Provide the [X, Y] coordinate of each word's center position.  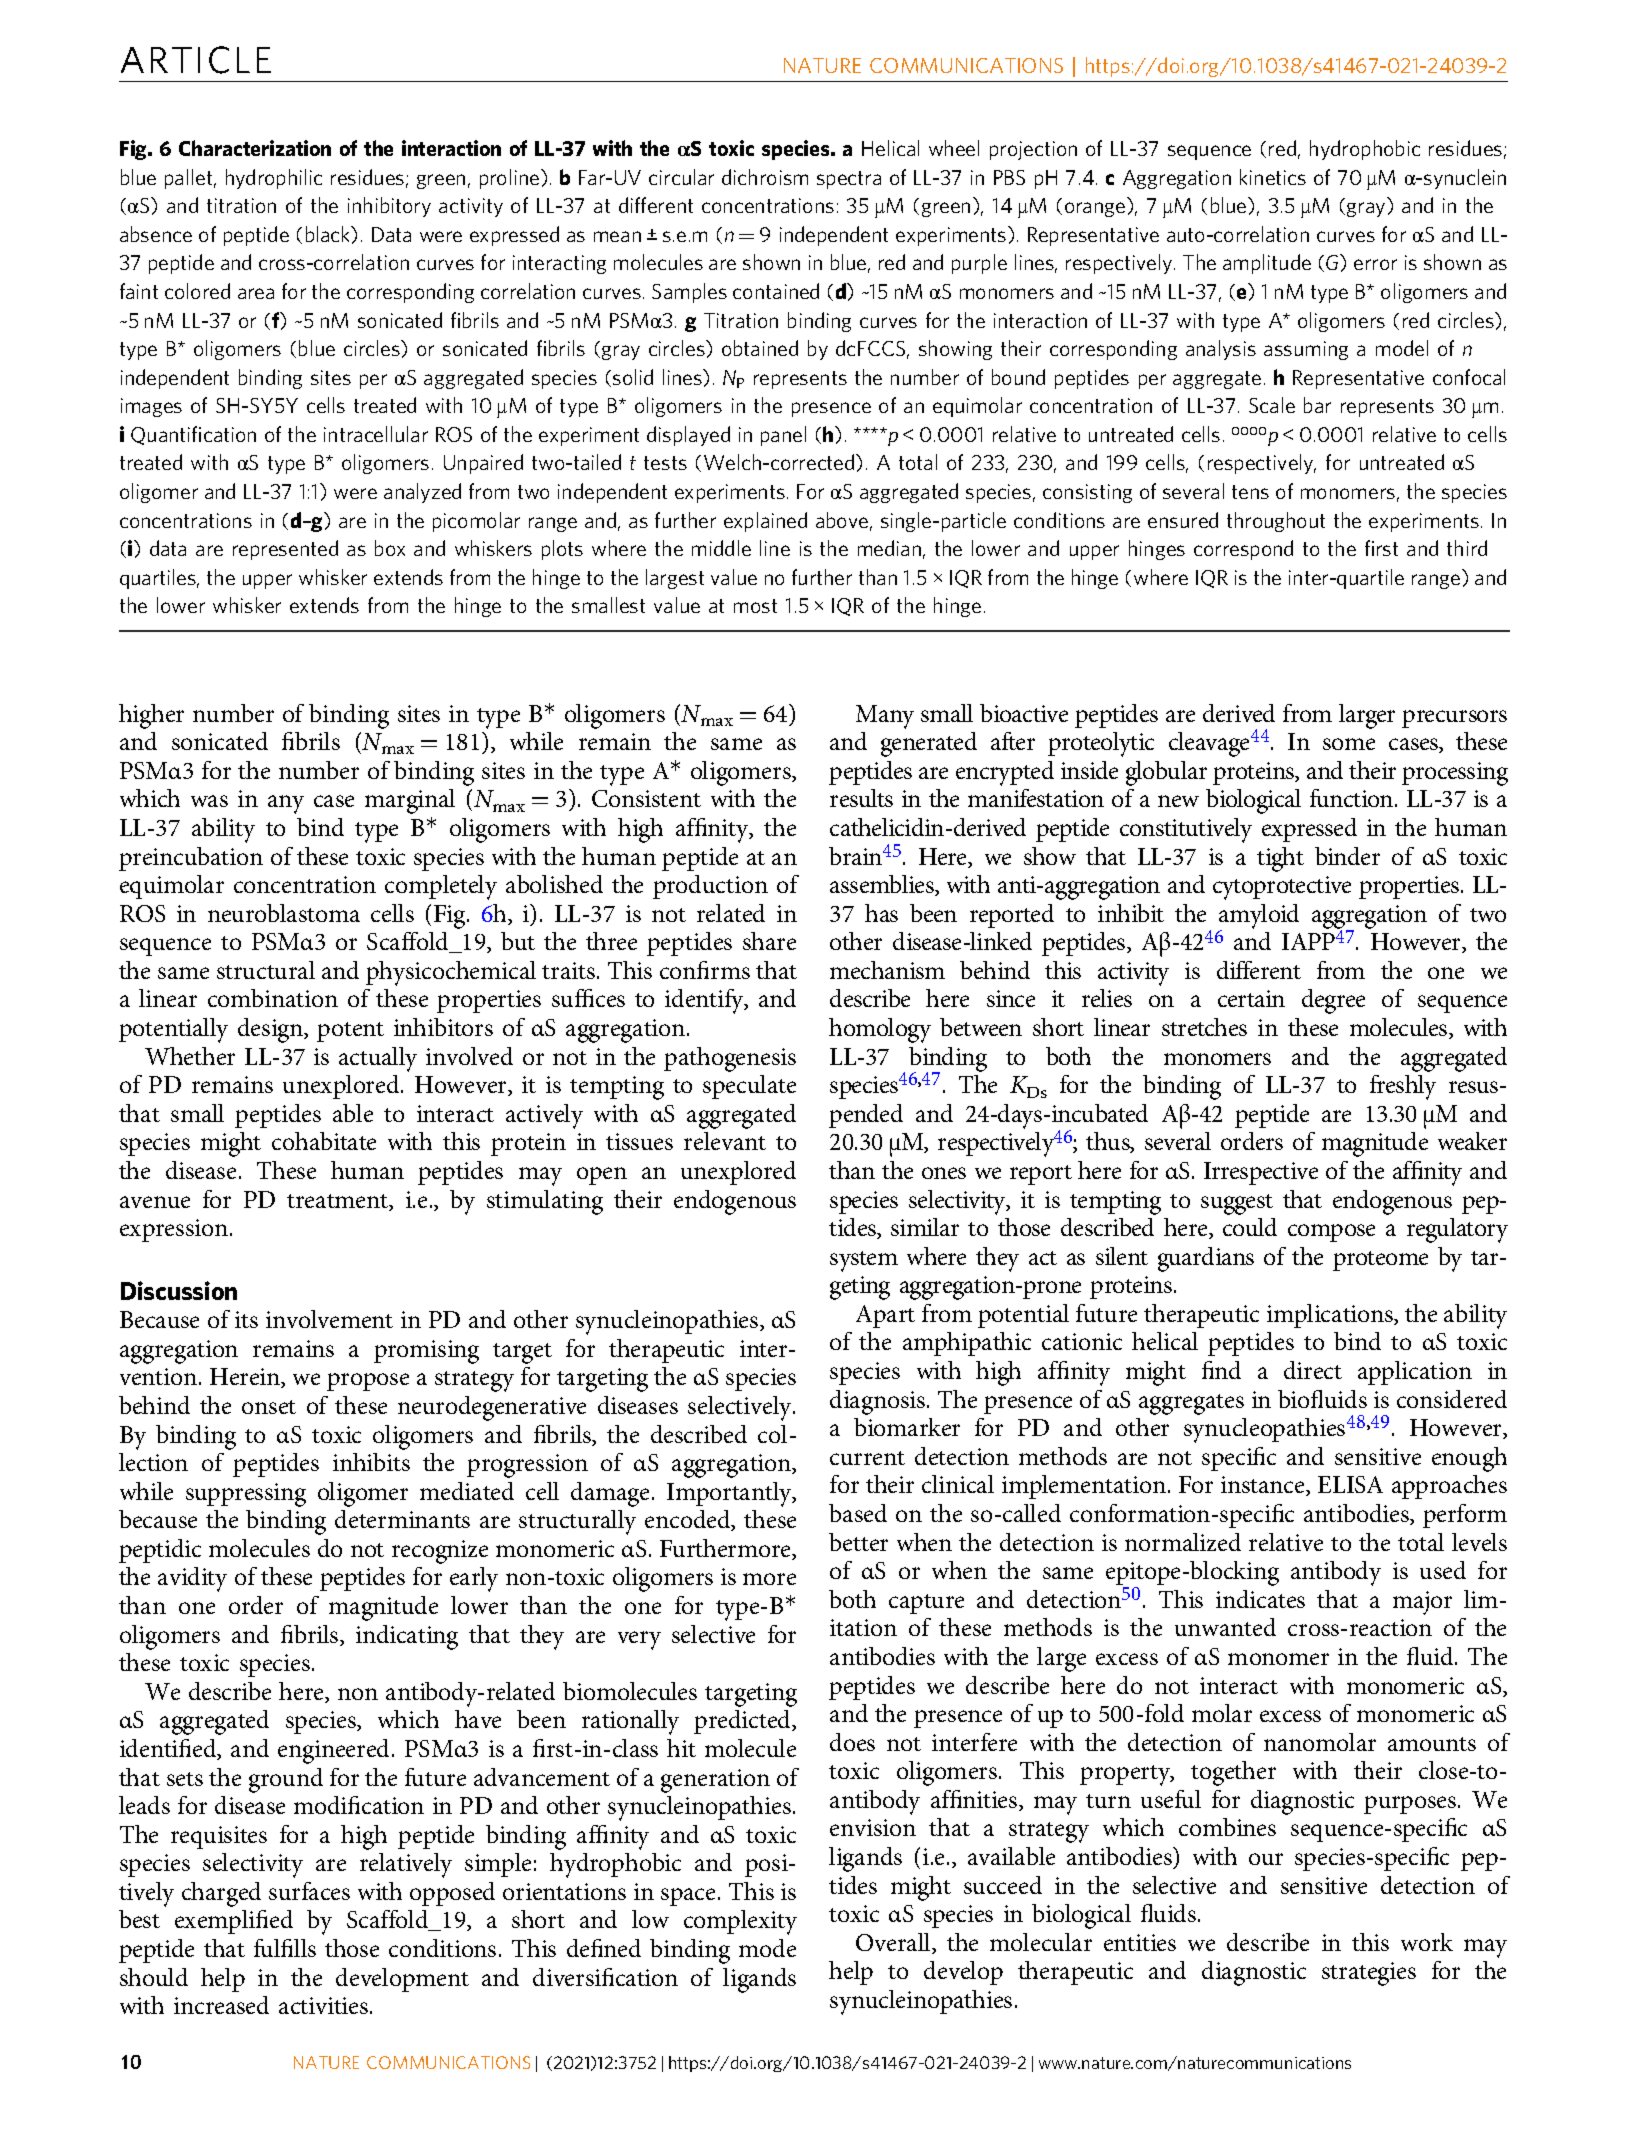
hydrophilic [274, 179]
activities [325, 2005]
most [755, 606]
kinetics [1273, 177]
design [272, 1030]
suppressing [246, 1495]
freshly [1403, 1087]
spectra [849, 180]
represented [285, 550]
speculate [749, 1087]
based [858, 1513]
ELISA [1350, 1484]
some [1349, 744]
